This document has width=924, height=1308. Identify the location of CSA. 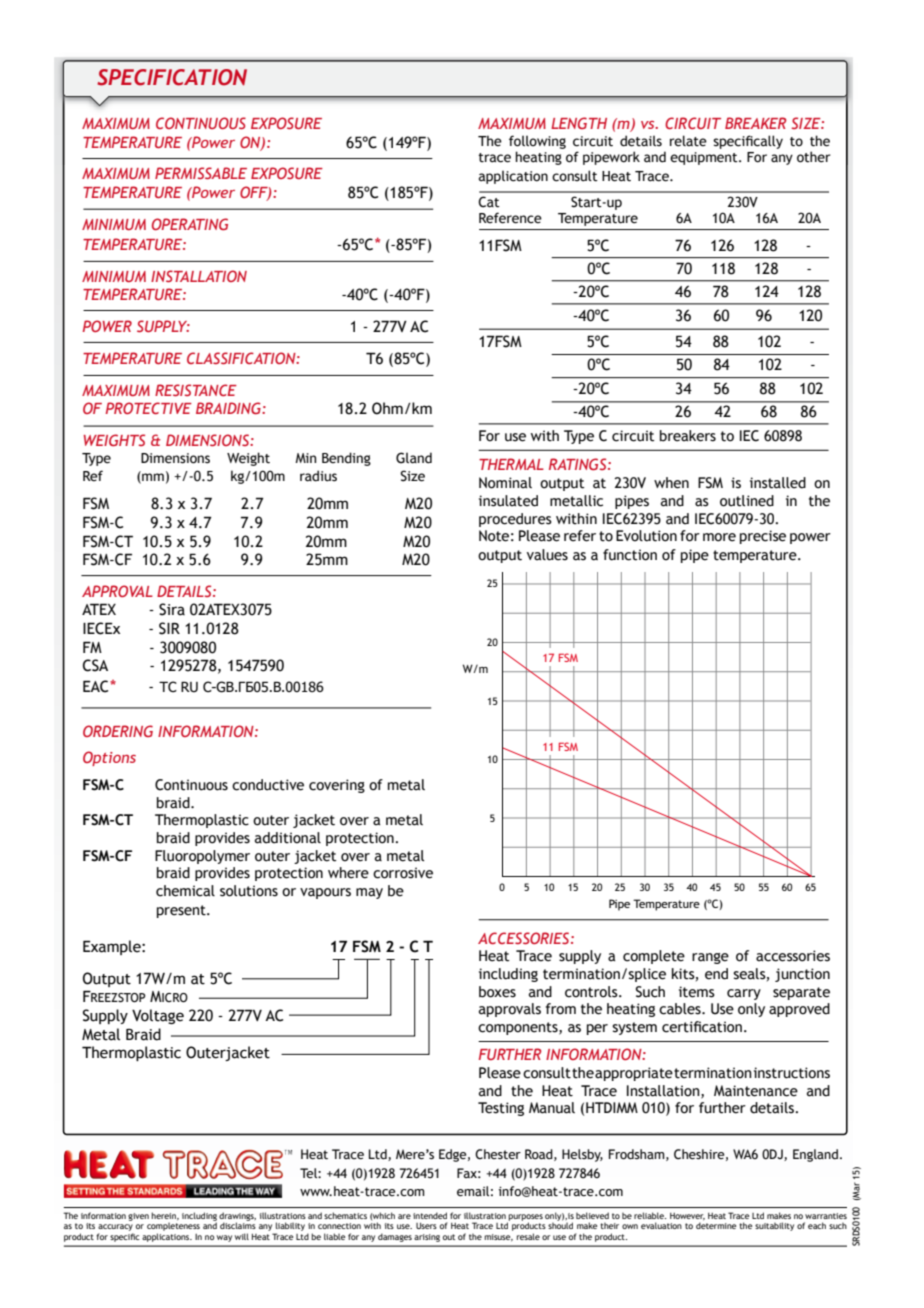
(95, 665).
